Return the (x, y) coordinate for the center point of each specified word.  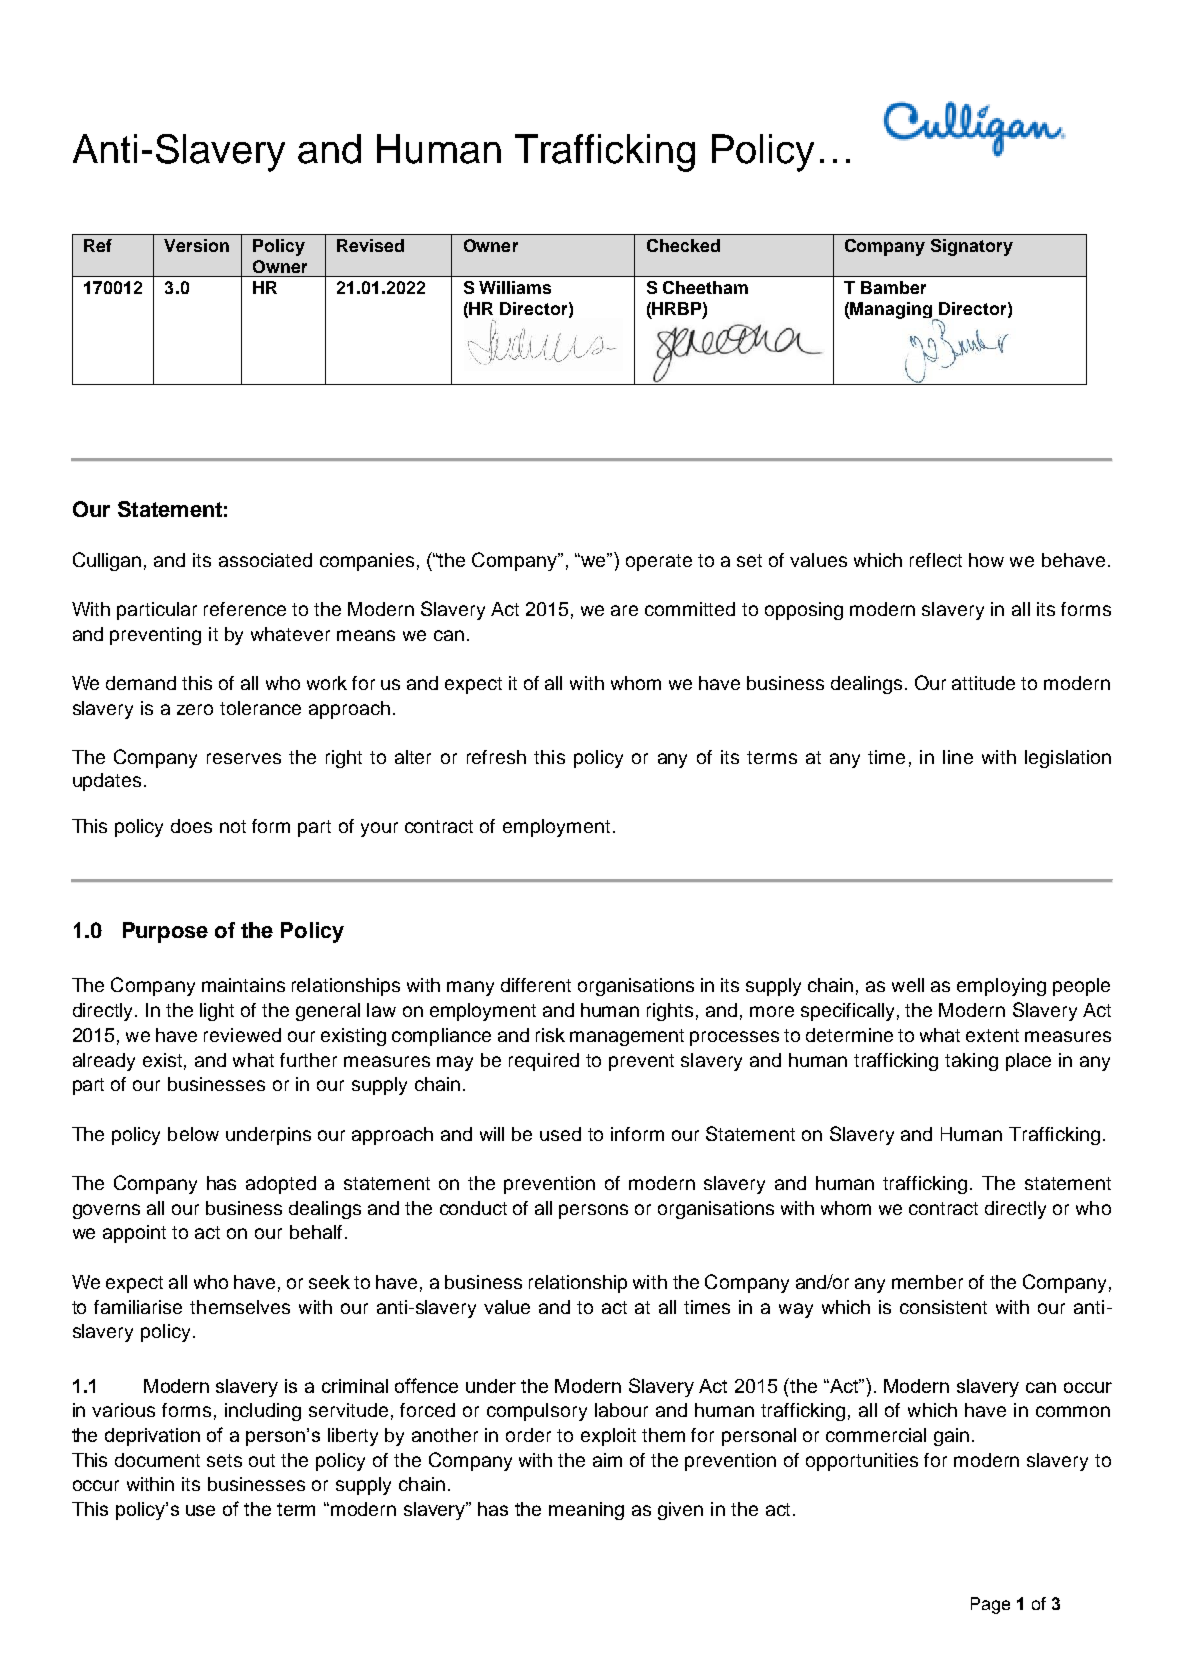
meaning (586, 1511)
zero (195, 709)
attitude (983, 683)
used (560, 1134)
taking (971, 1062)
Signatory (972, 247)
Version (196, 245)
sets (224, 1460)
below (193, 1134)
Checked (683, 245)
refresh (496, 757)
